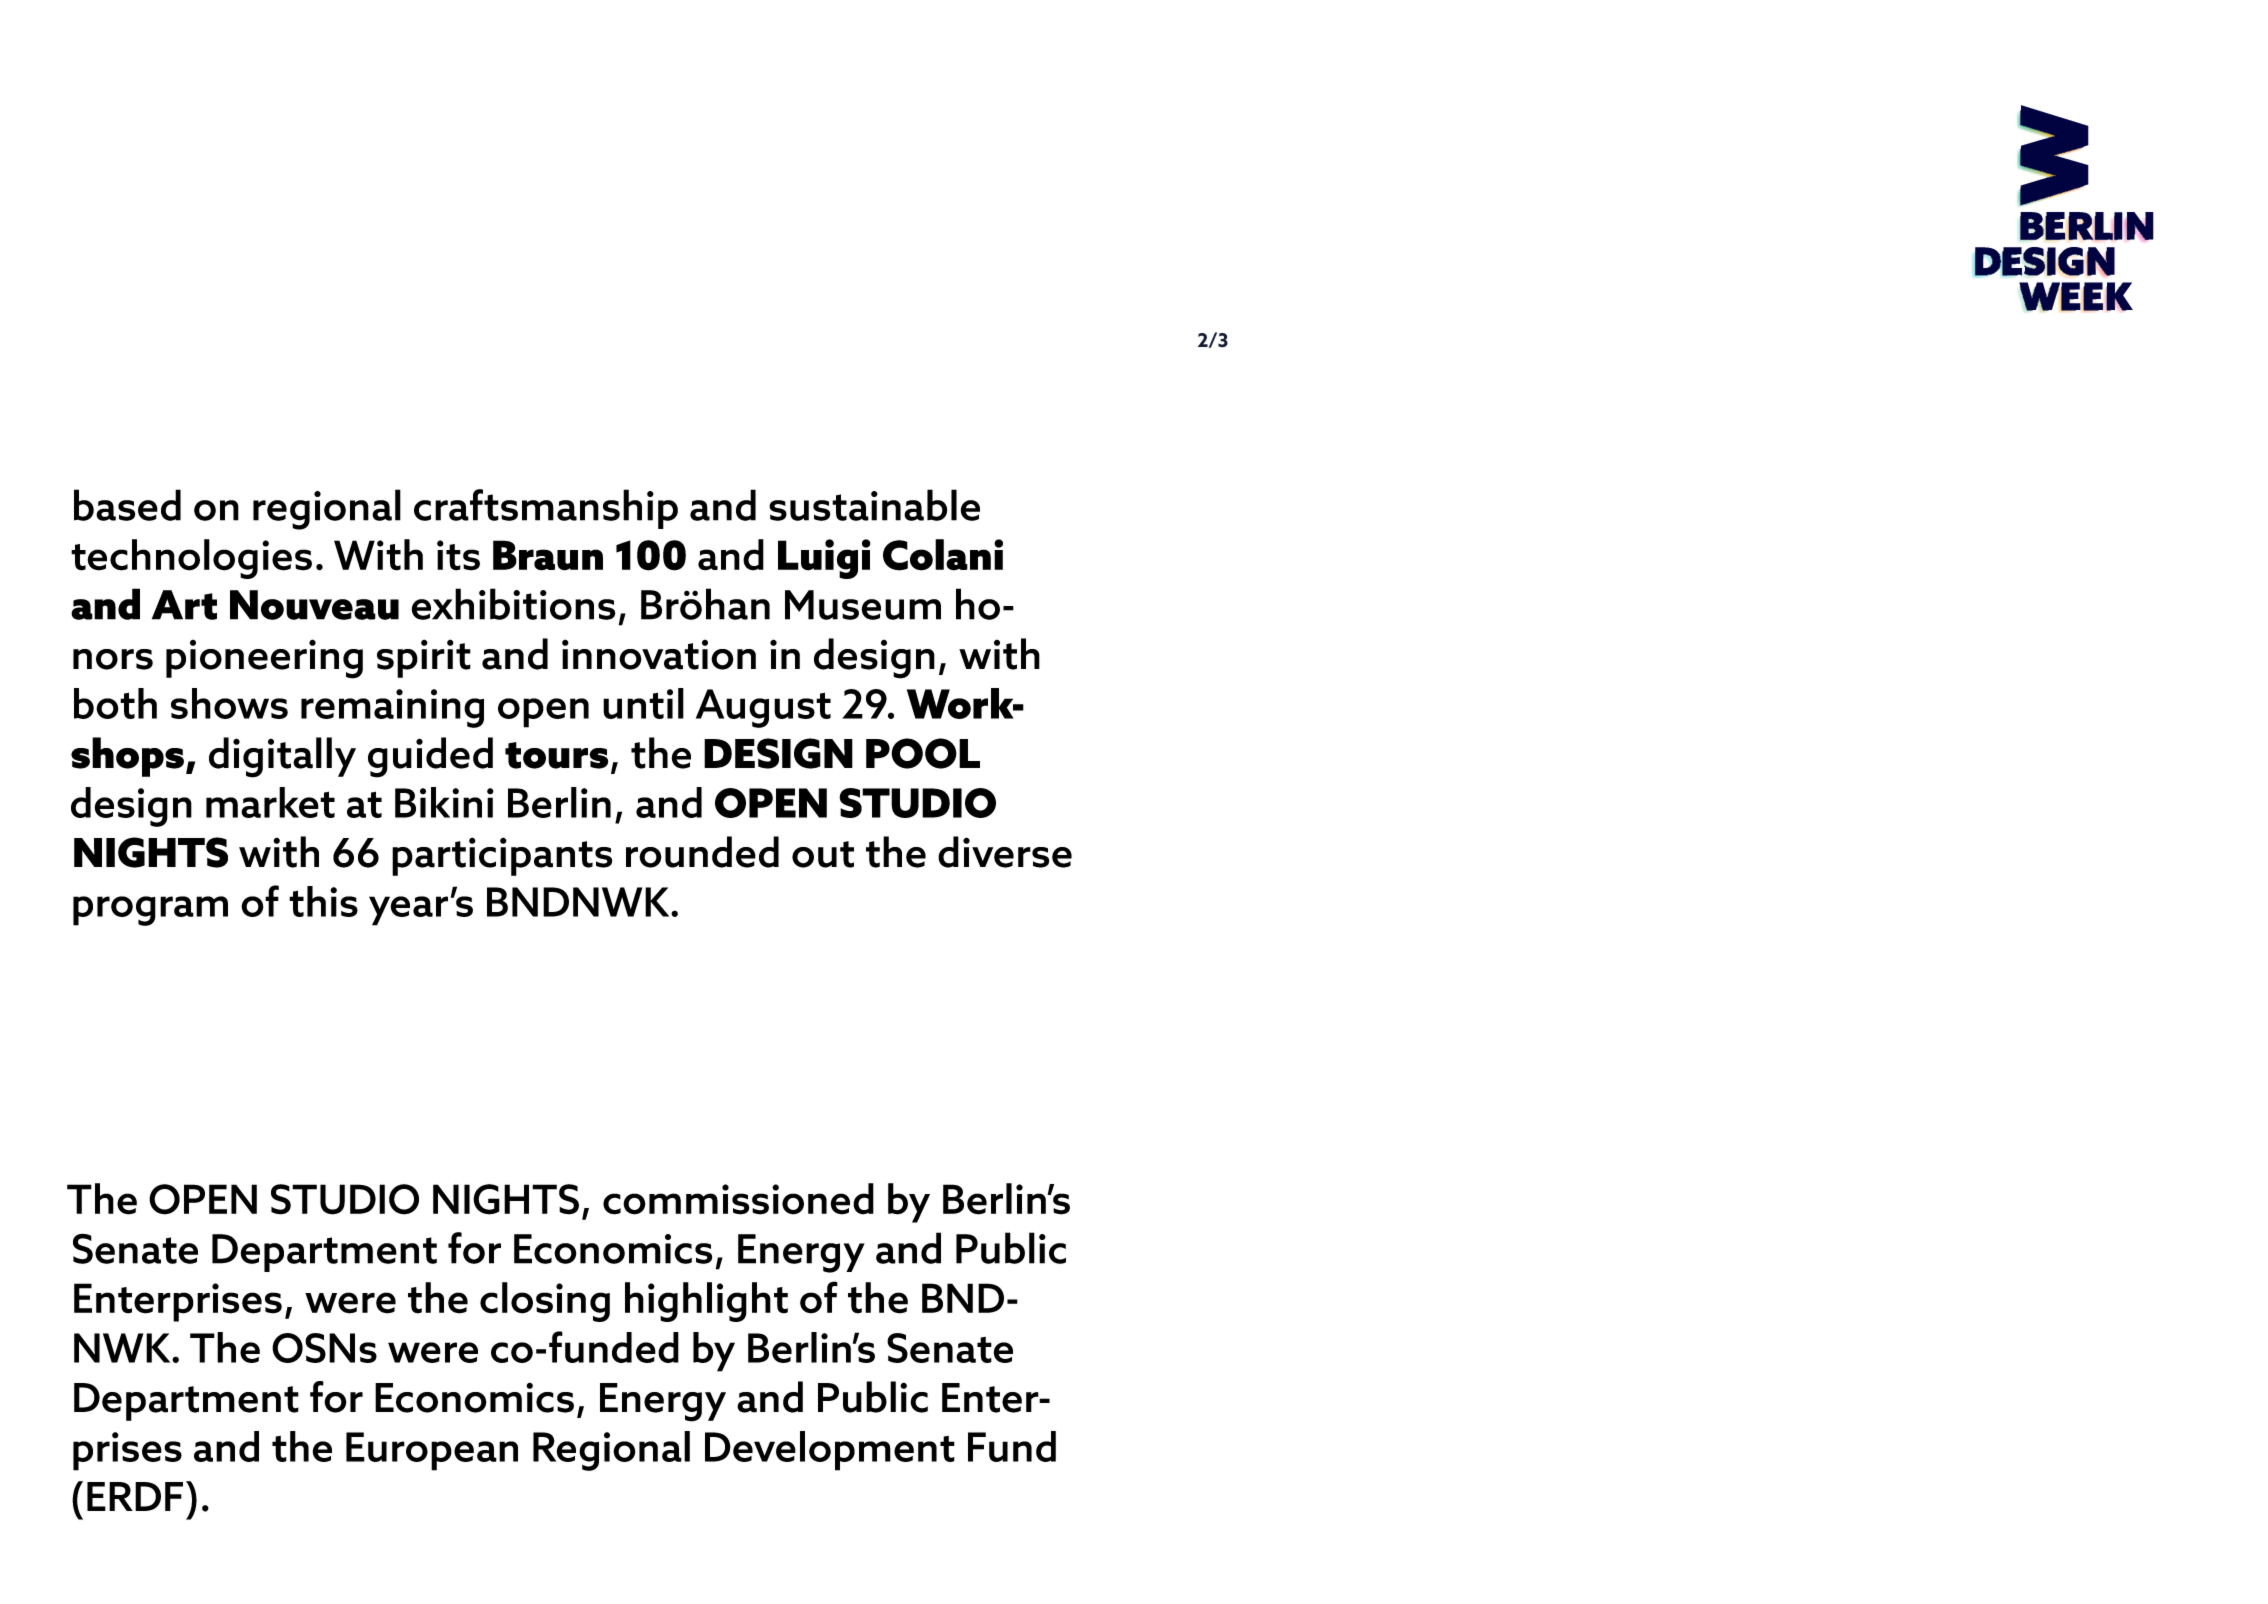 This image has height=1604, width=2268. What do you see at coordinates (270, 802) in the image?
I see `market` at bounding box center [270, 802].
